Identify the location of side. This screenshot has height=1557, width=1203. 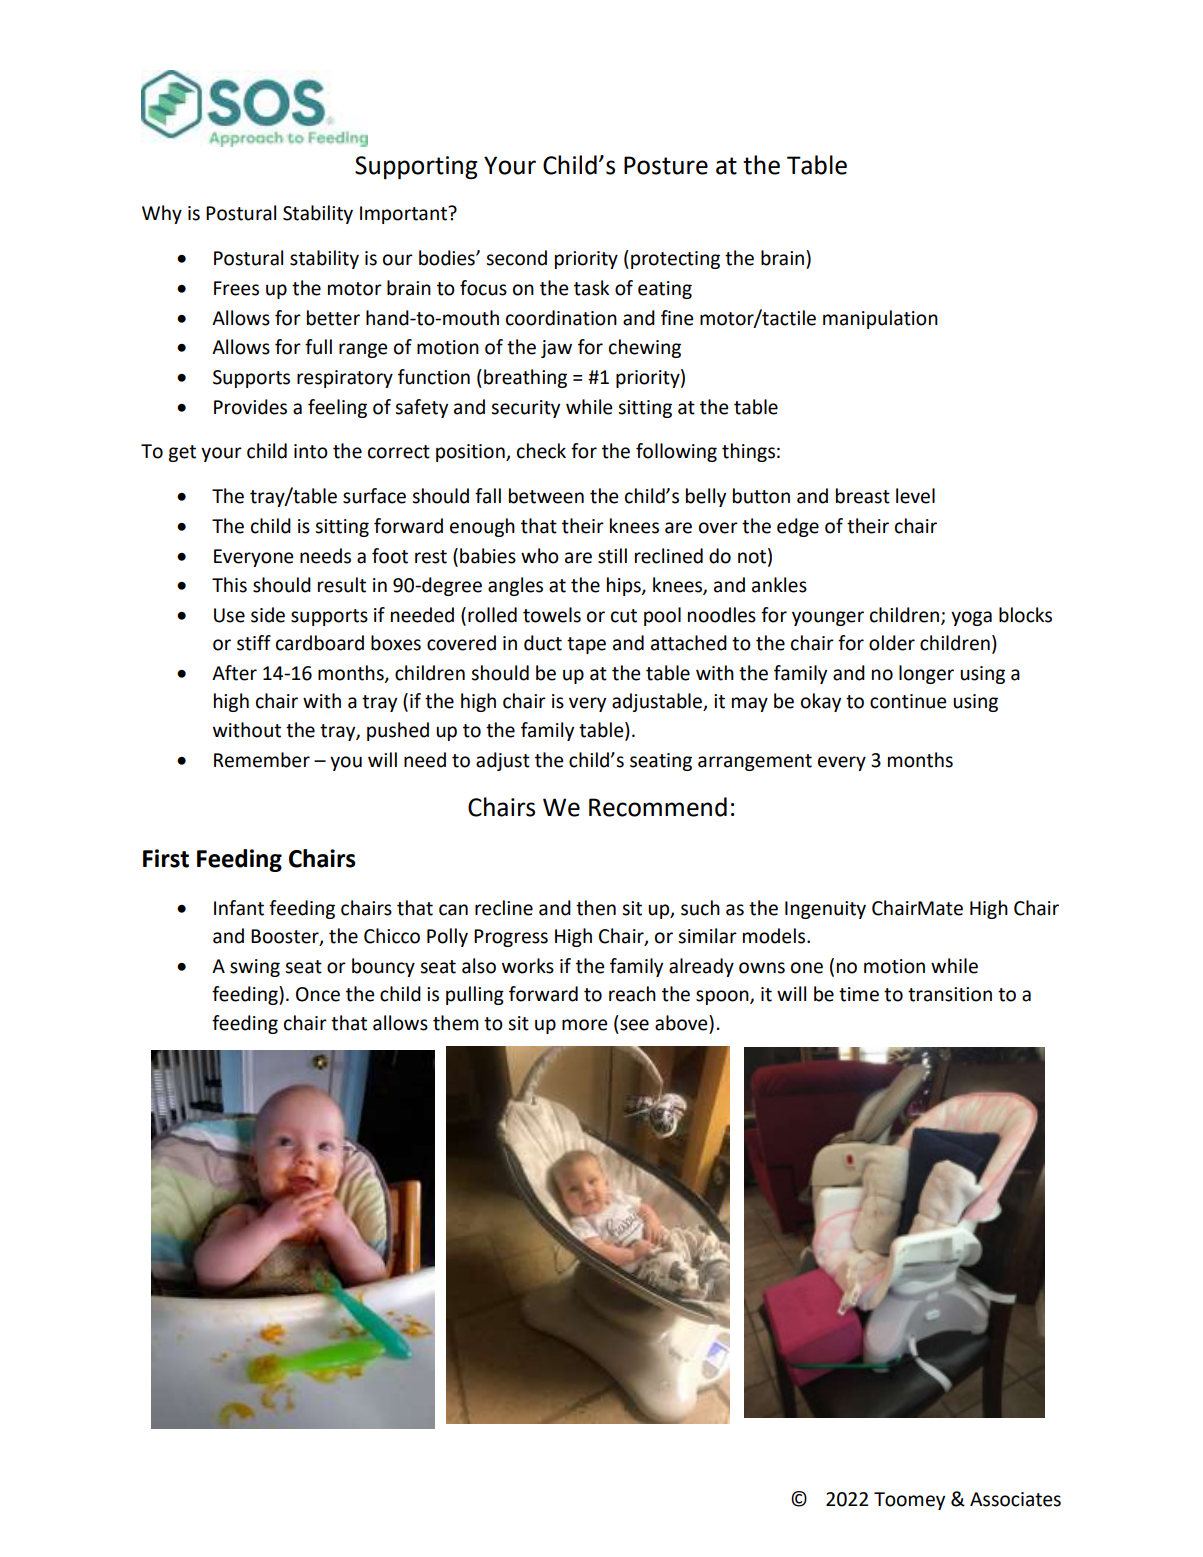
(268, 615).
